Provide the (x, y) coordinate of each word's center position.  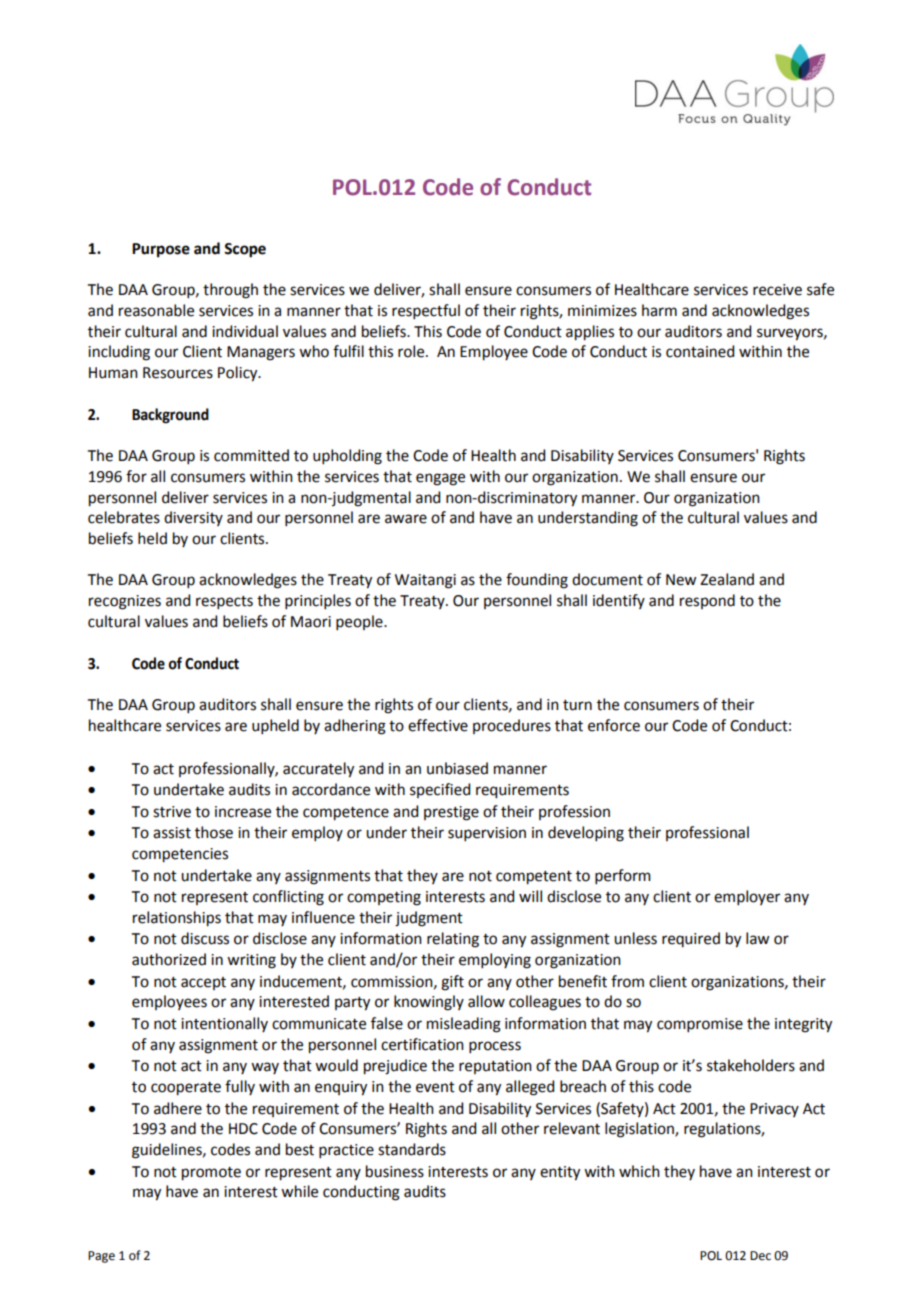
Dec (760, 1256)
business (395, 1171)
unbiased (457, 768)
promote (211, 1174)
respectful (426, 311)
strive (172, 812)
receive (777, 290)
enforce (614, 725)
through (230, 291)
